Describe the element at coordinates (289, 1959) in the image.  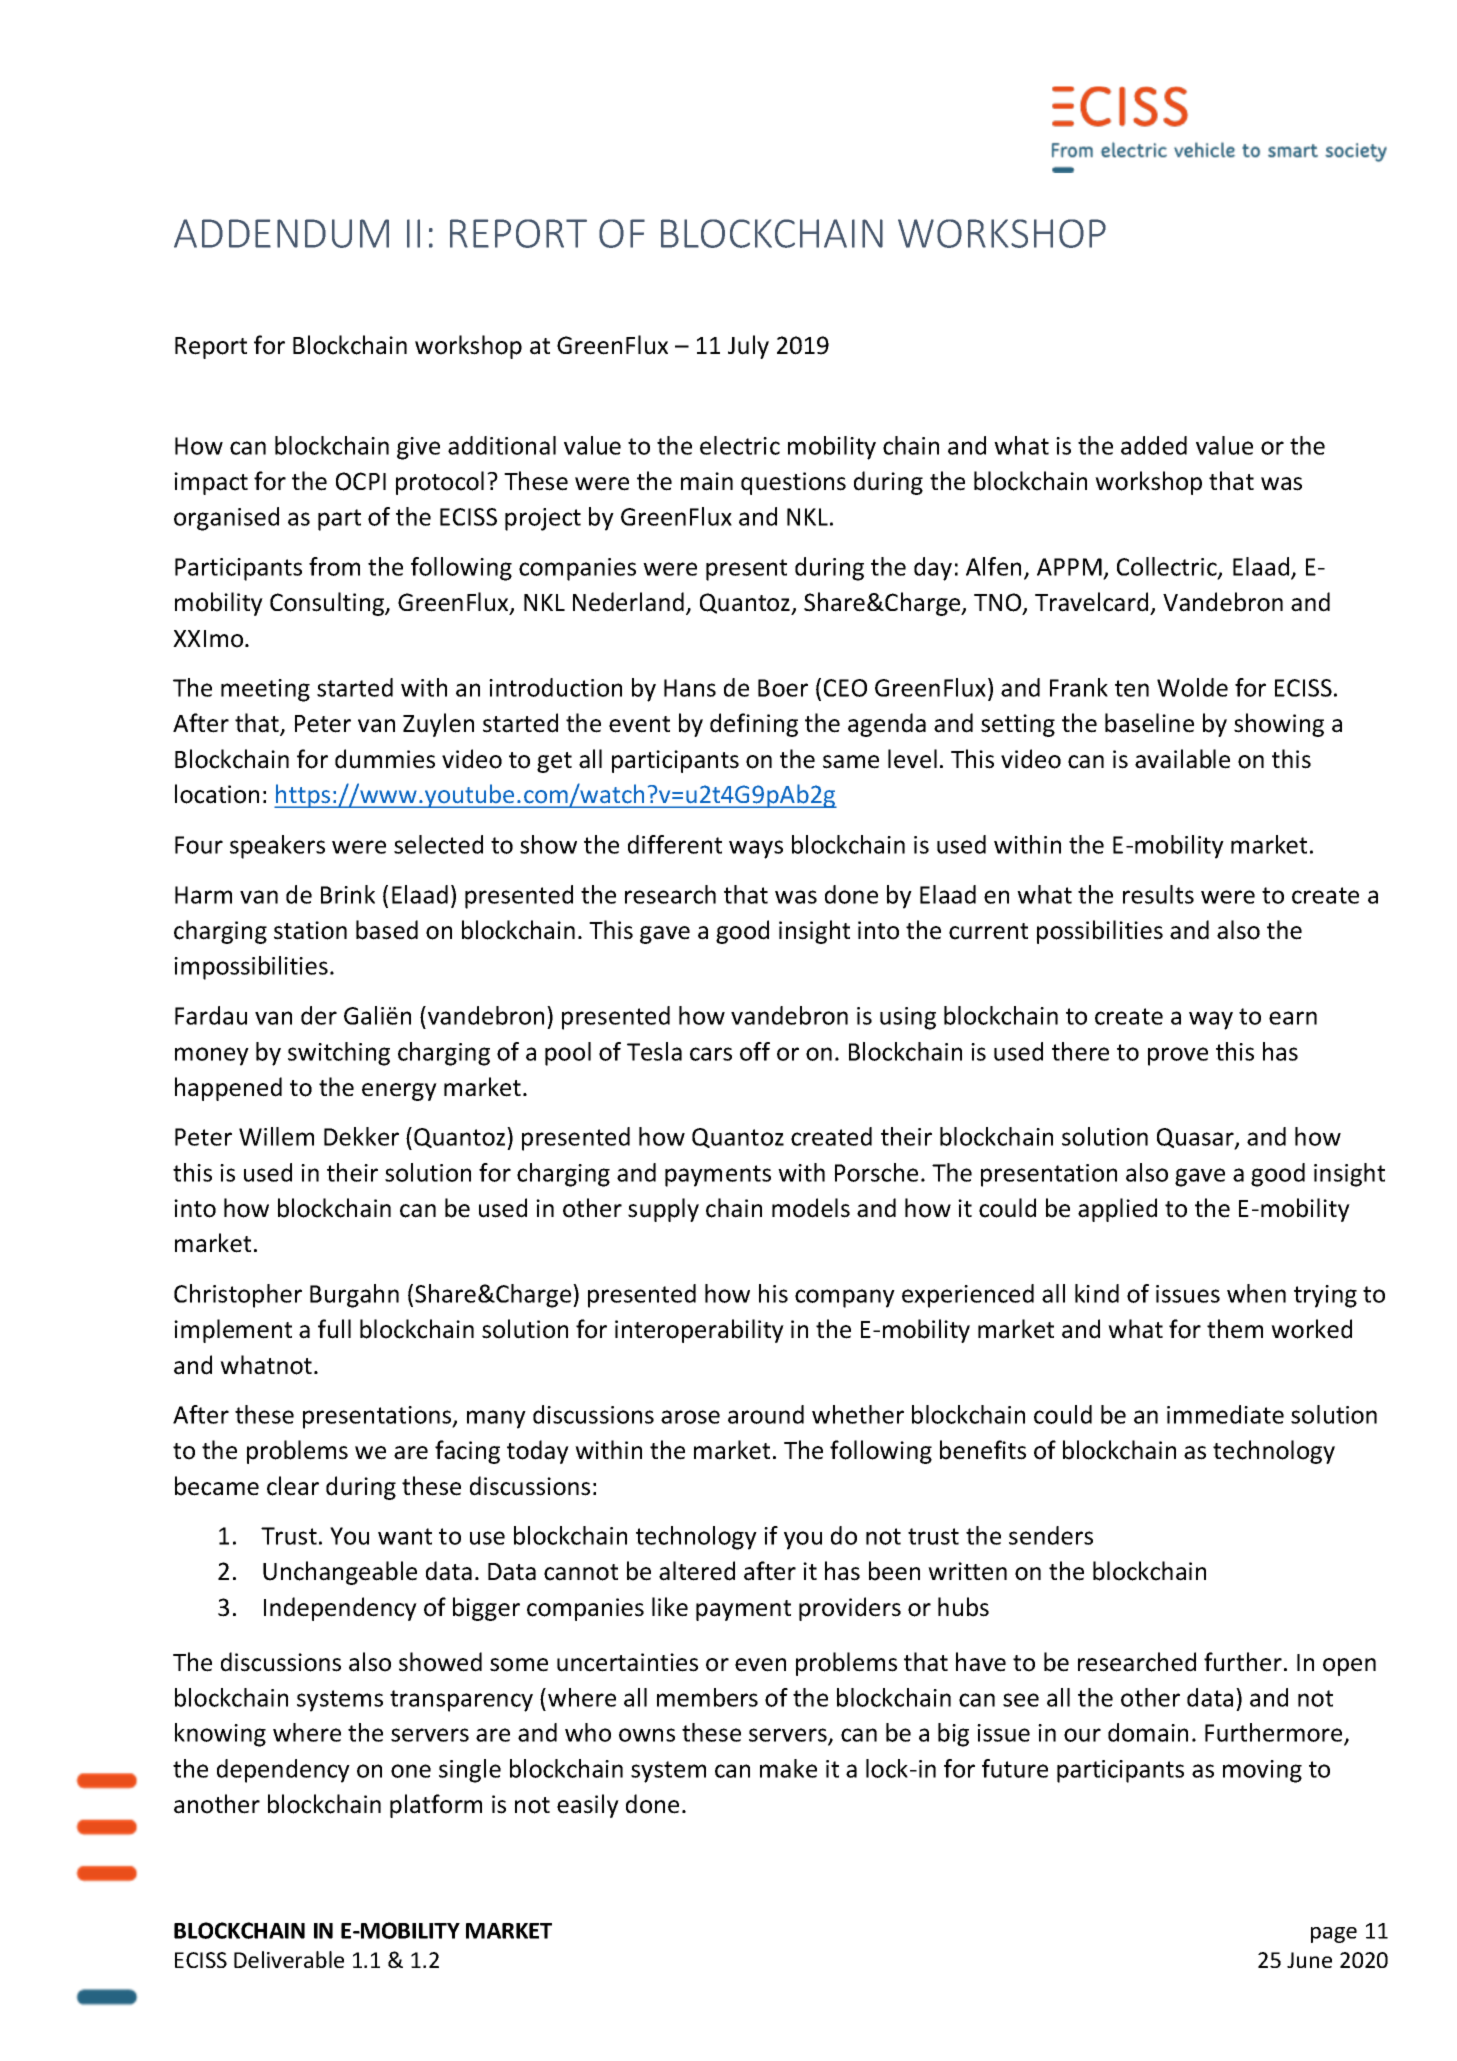
I see `Deliverable` at that location.
